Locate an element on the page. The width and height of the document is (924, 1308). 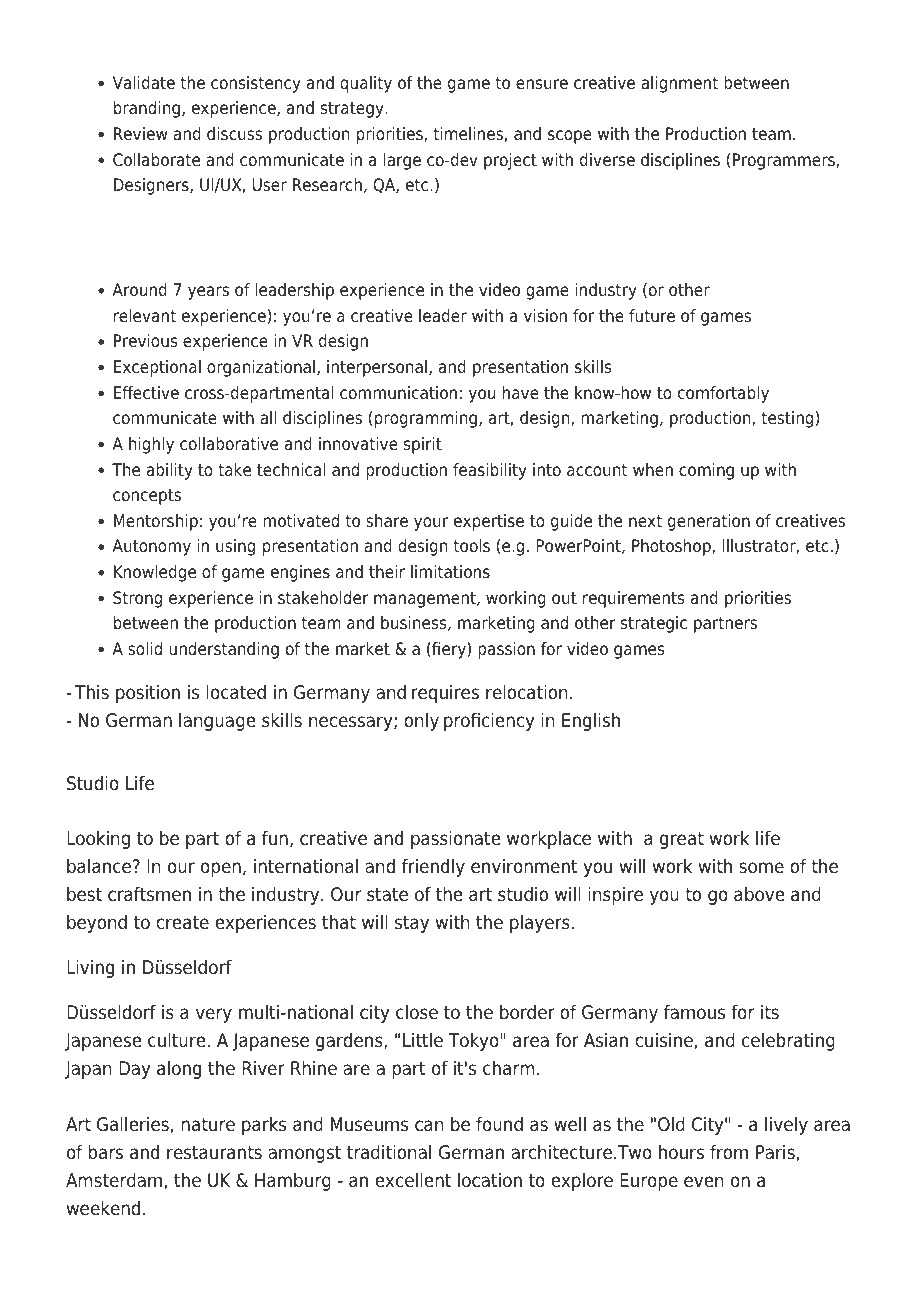
excellent is located at coordinates (413, 1180).
